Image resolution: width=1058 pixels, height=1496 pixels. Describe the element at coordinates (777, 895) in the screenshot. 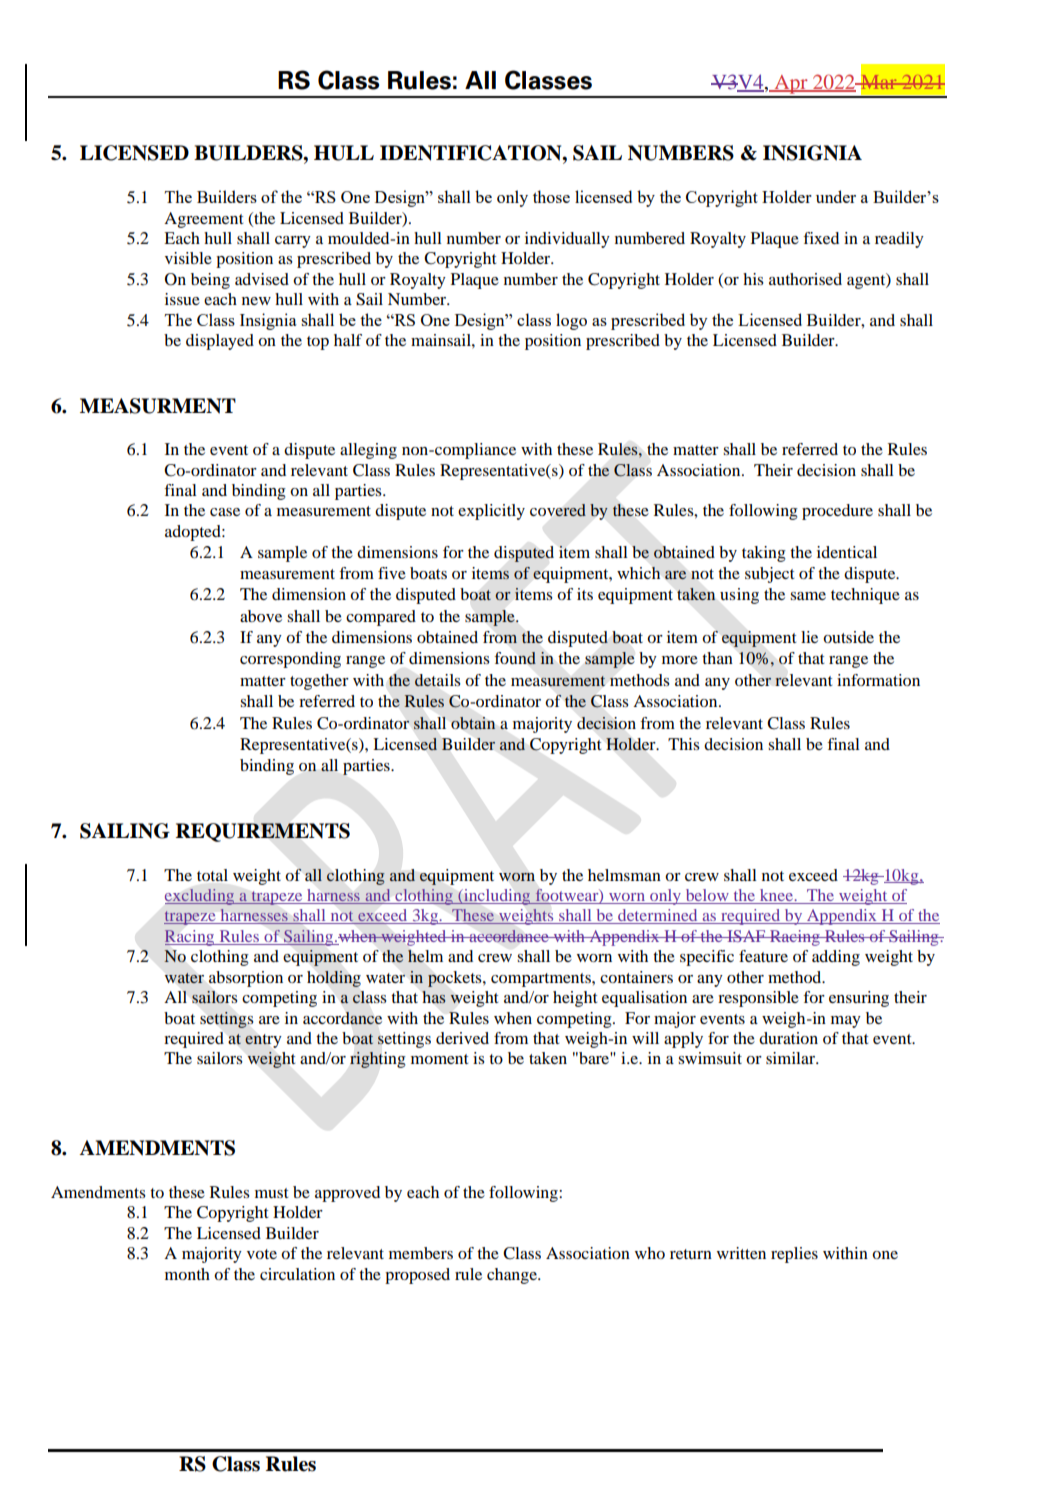

I see `knee` at that location.
